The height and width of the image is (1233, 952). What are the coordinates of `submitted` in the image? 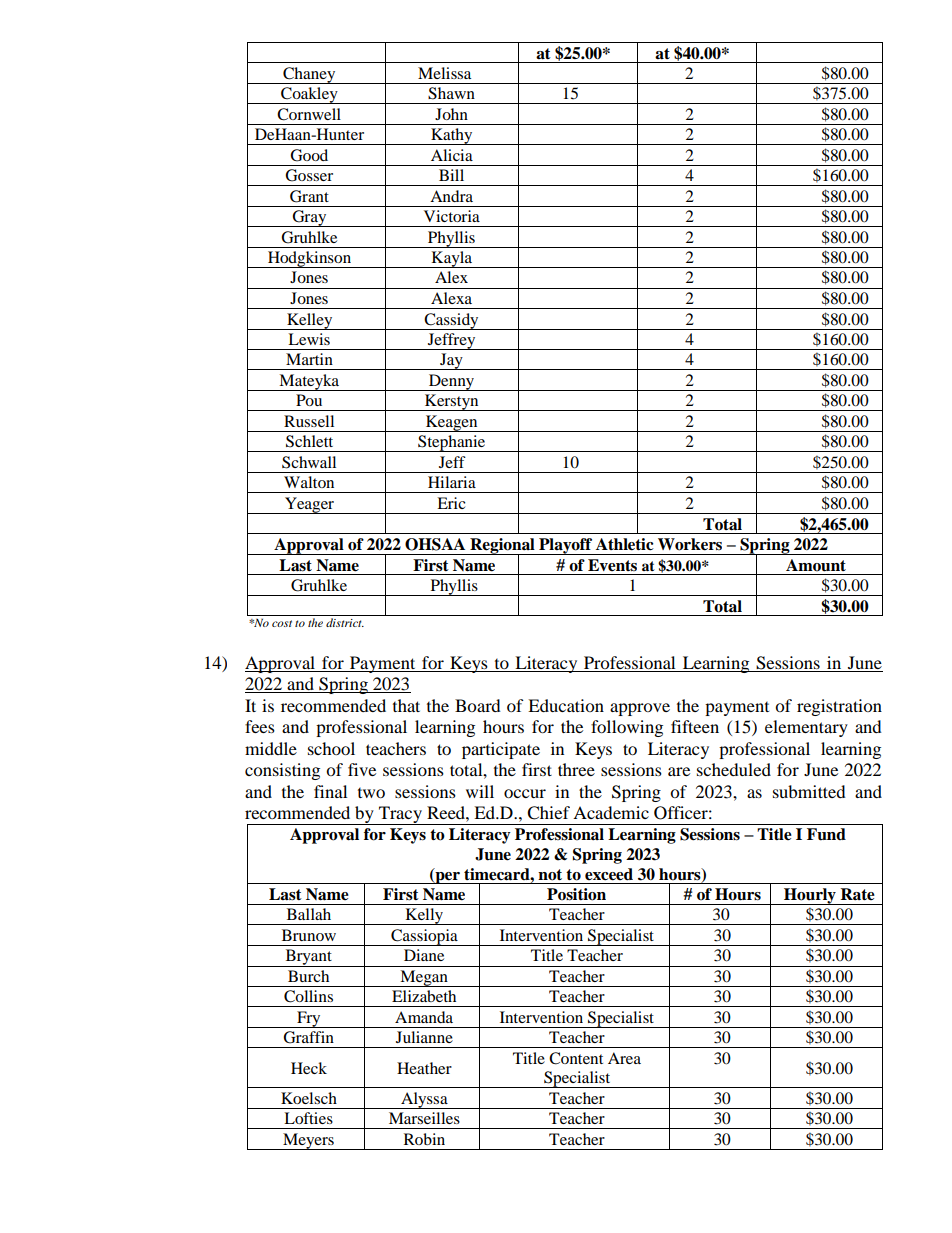 It's located at (809, 791).
